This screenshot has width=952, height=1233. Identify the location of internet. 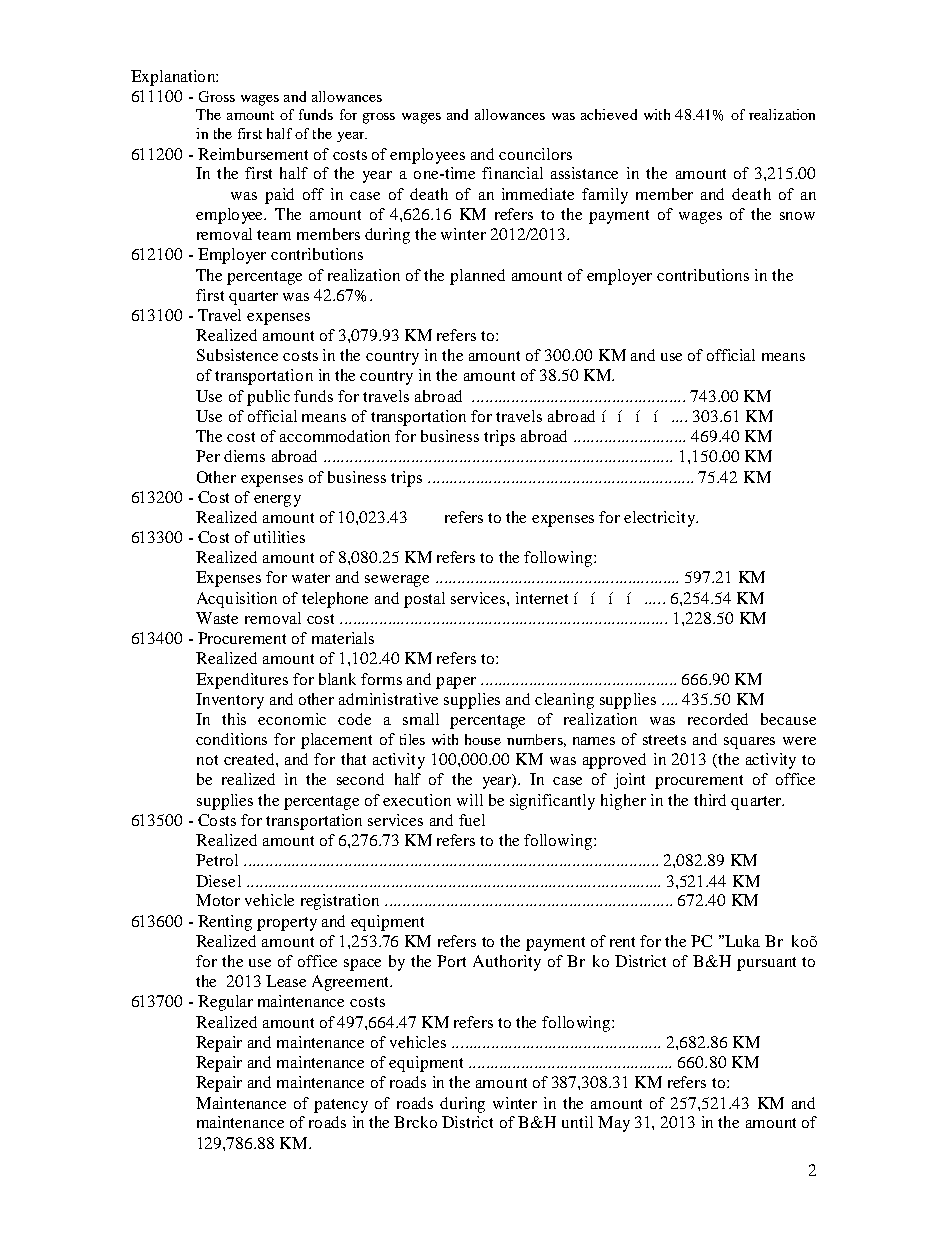
(542, 598).
